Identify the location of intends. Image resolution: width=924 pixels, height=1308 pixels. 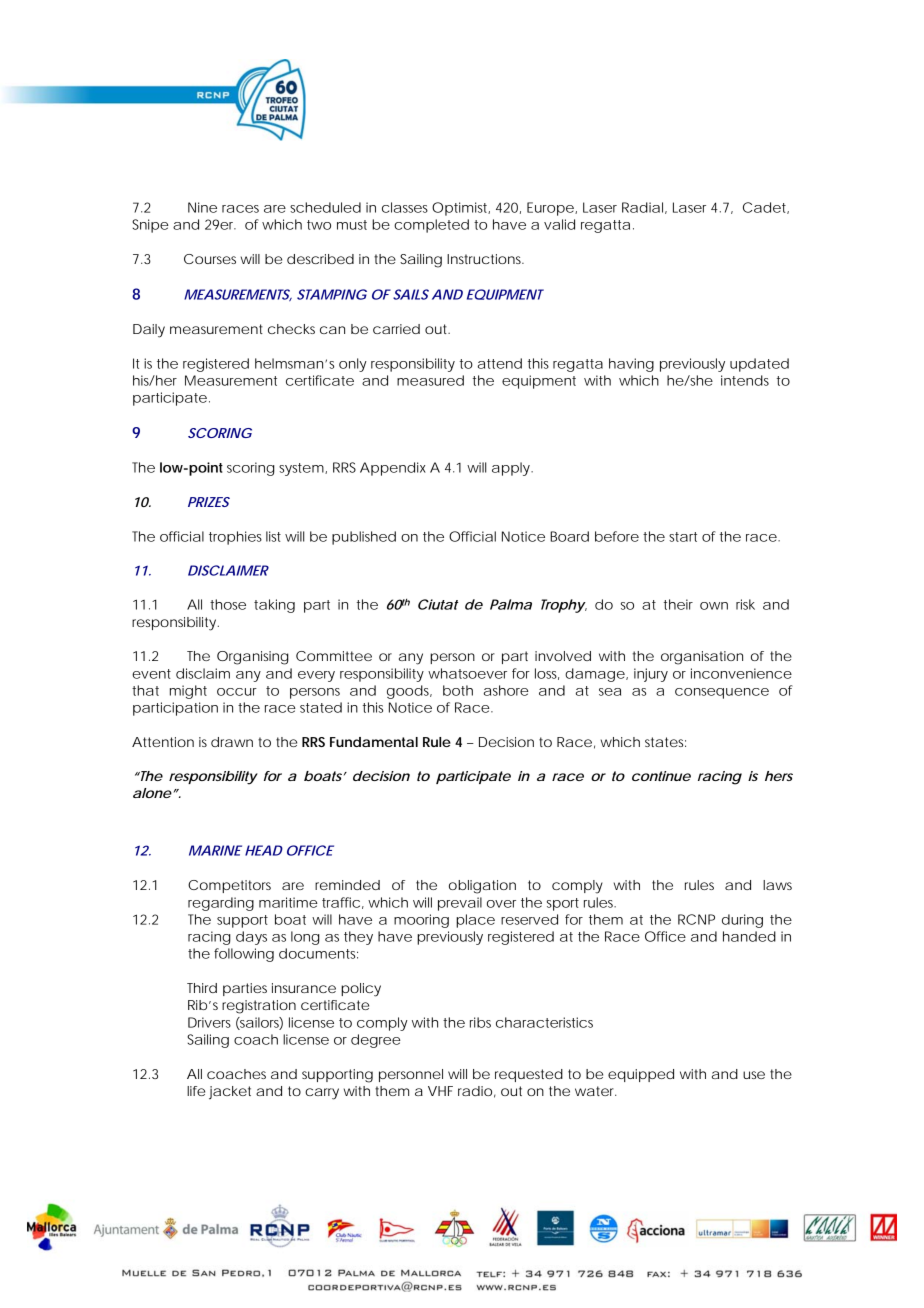
(745, 380).
